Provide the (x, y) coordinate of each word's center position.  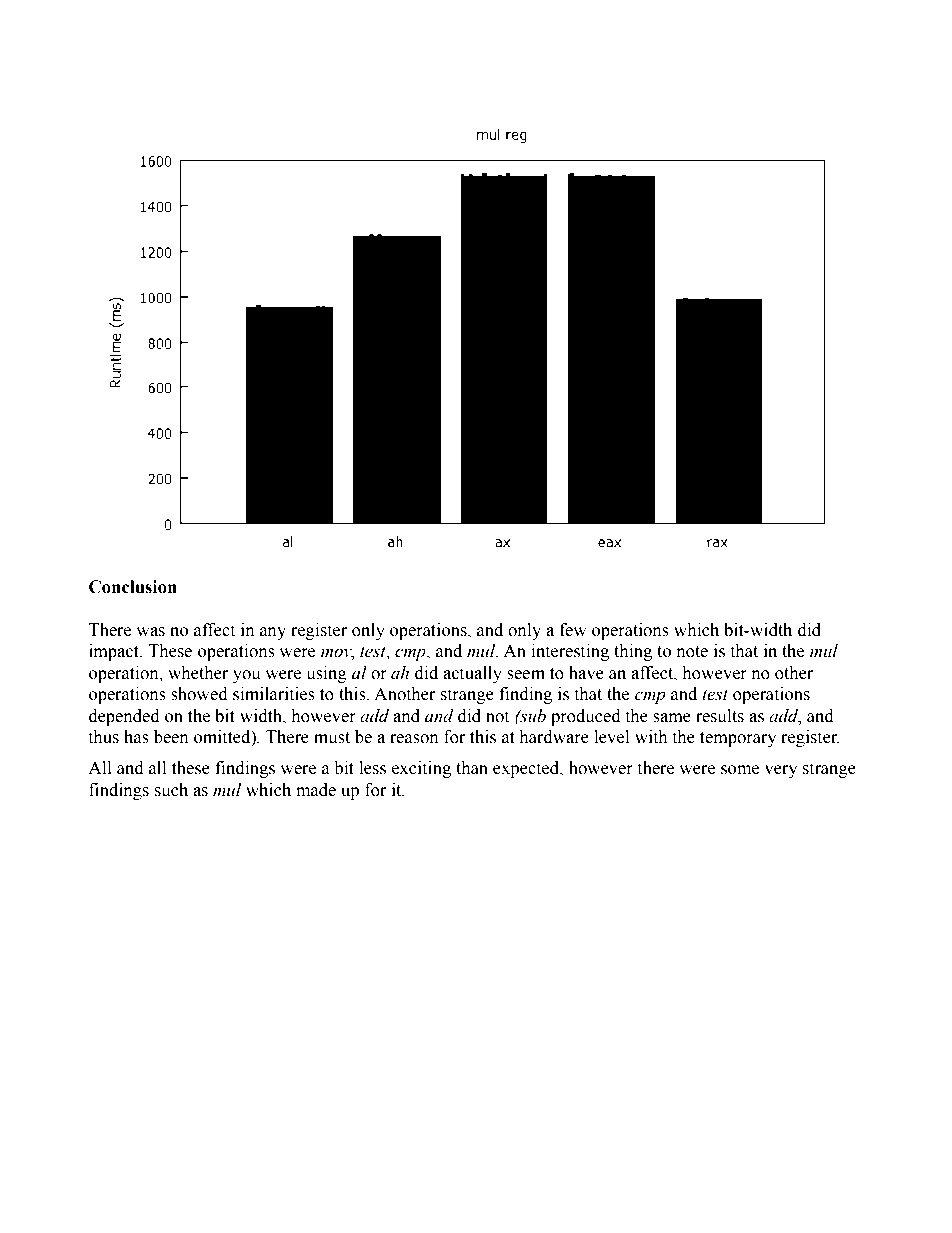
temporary (738, 739)
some (740, 770)
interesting (570, 652)
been (171, 737)
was (150, 632)
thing (633, 652)
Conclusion (133, 587)
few (573, 630)
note (692, 652)
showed (199, 694)
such (171, 790)
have (586, 673)
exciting (421, 769)
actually (472, 674)
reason (414, 739)
